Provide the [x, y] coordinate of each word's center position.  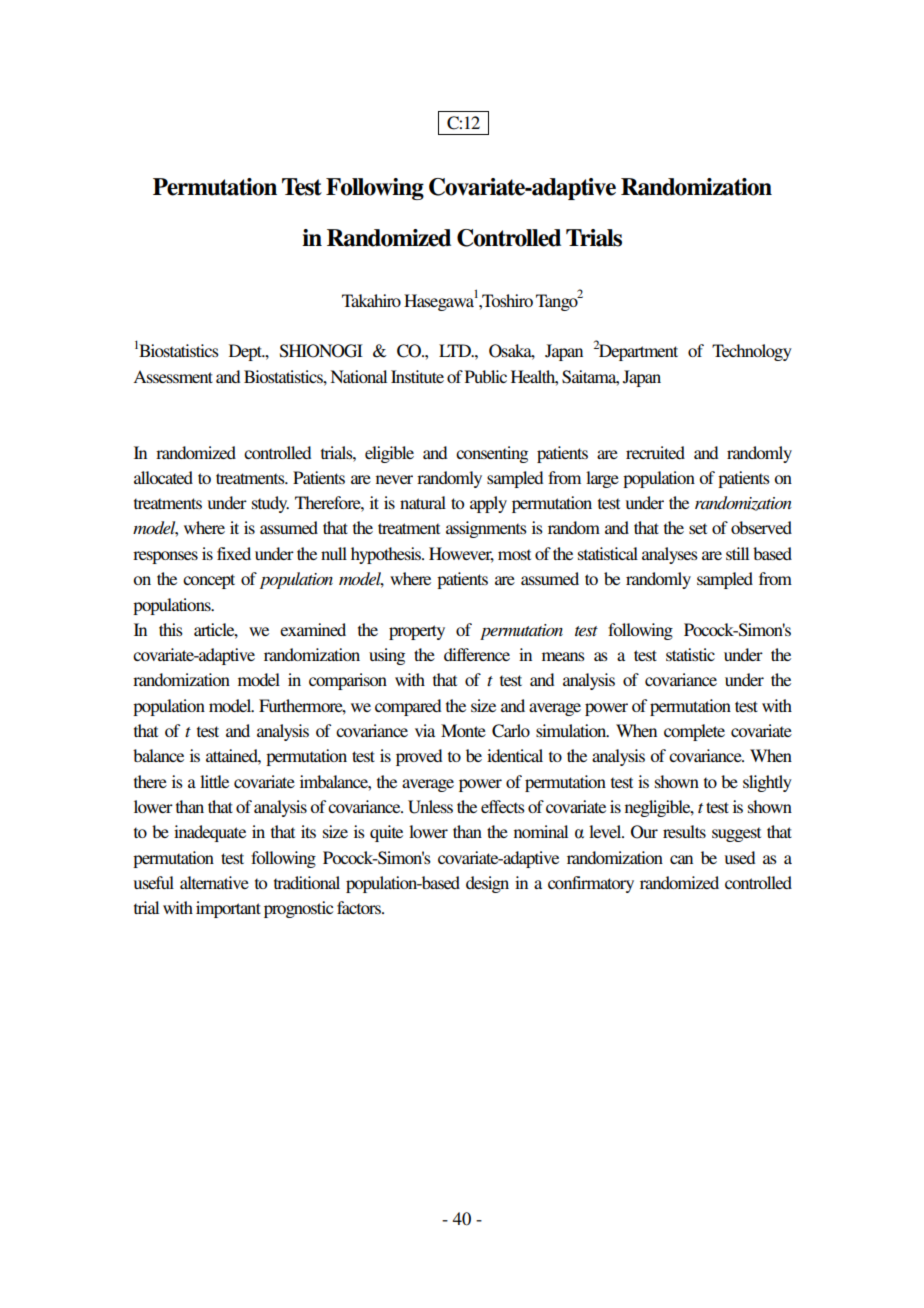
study [270, 504]
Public [486, 376]
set [698, 528]
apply [488, 504]
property [417, 632]
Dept [246, 352]
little [214, 781]
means [563, 656]
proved [419, 757]
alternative [214, 882]
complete [694, 732]
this [171, 629]
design [487, 884]
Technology [752, 352]
